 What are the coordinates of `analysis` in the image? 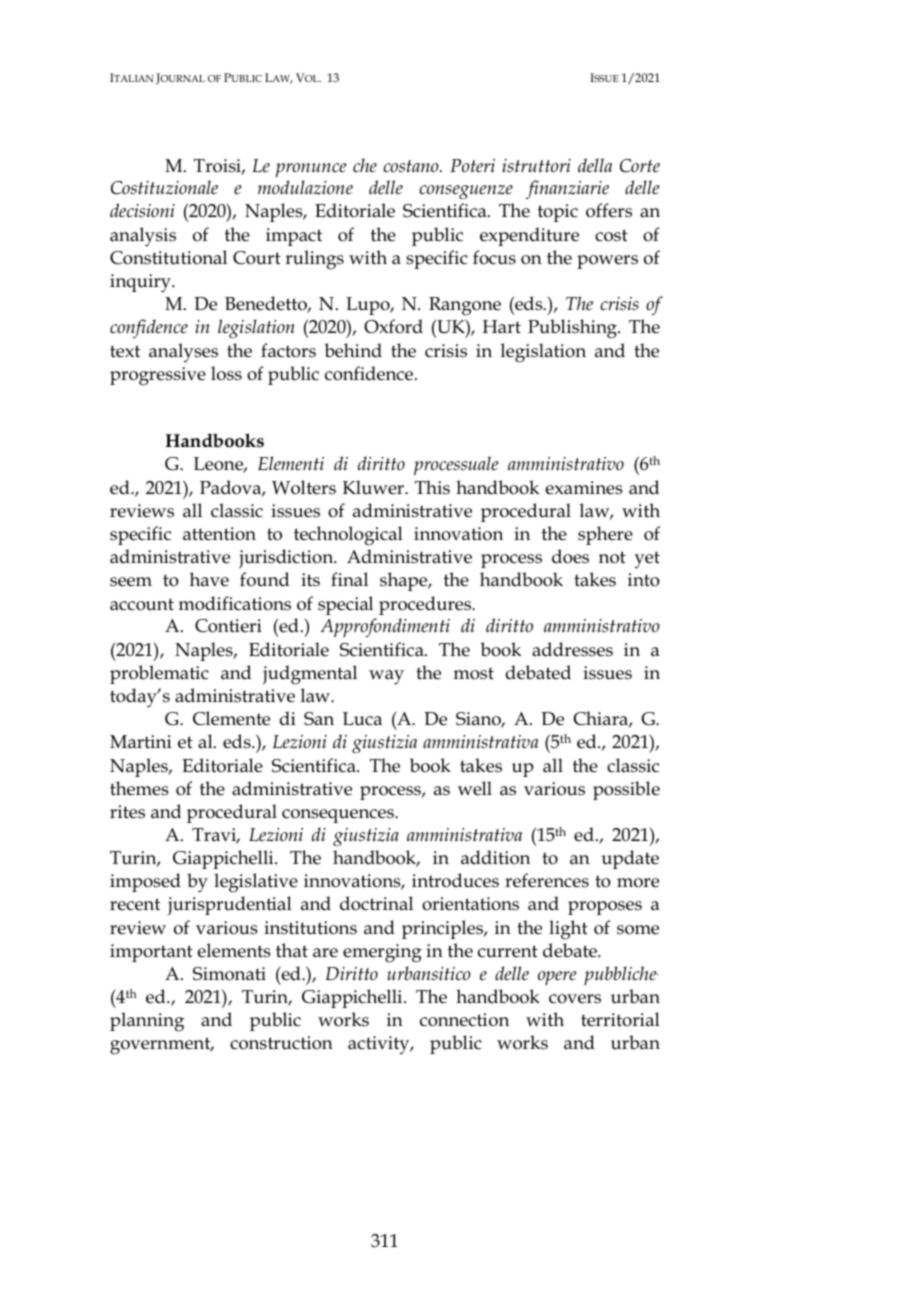 It's located at (143, 237).
